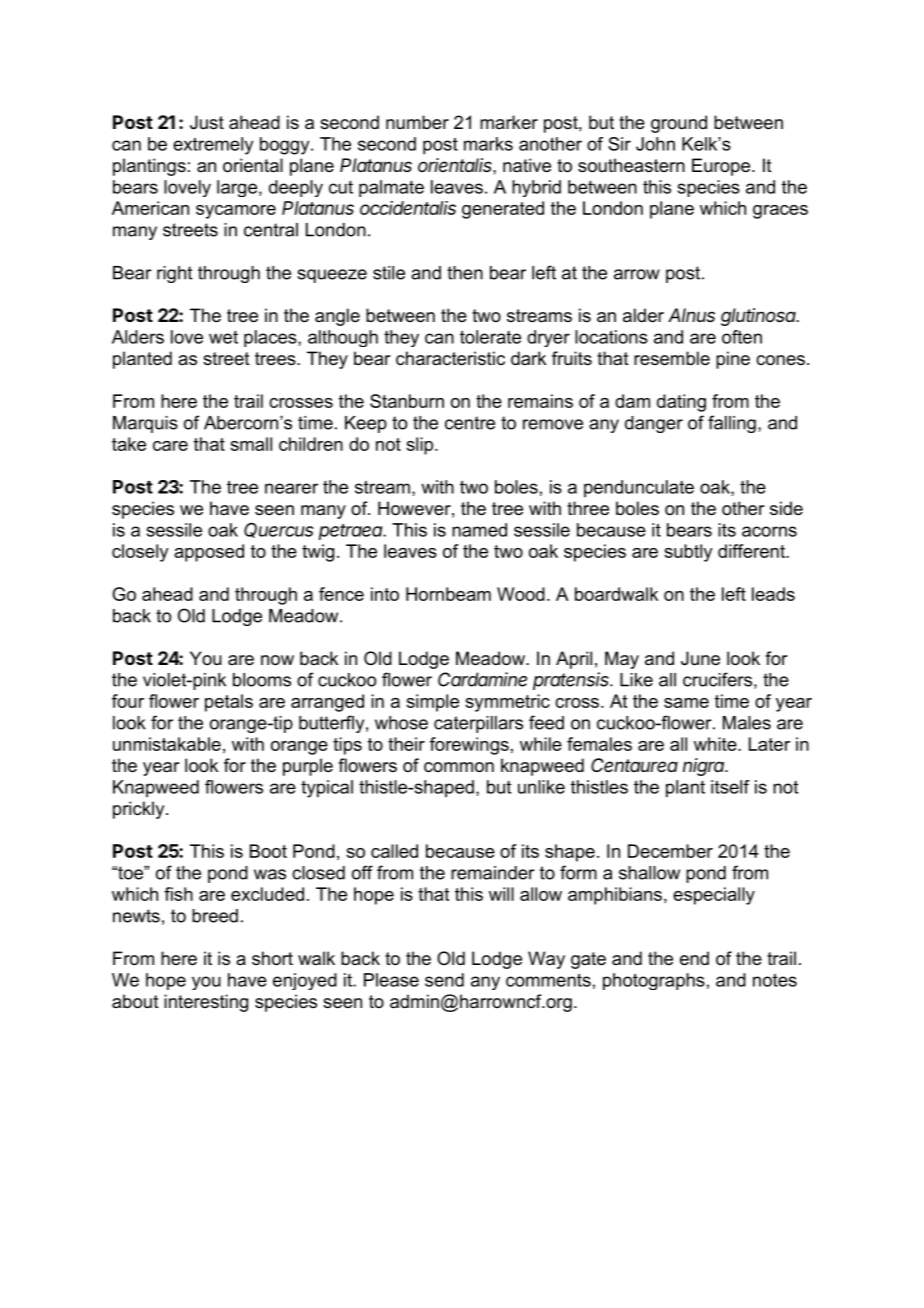 This screenshot has width=924, height=1308. I want to click on unmistakable, so click(167, 744).
